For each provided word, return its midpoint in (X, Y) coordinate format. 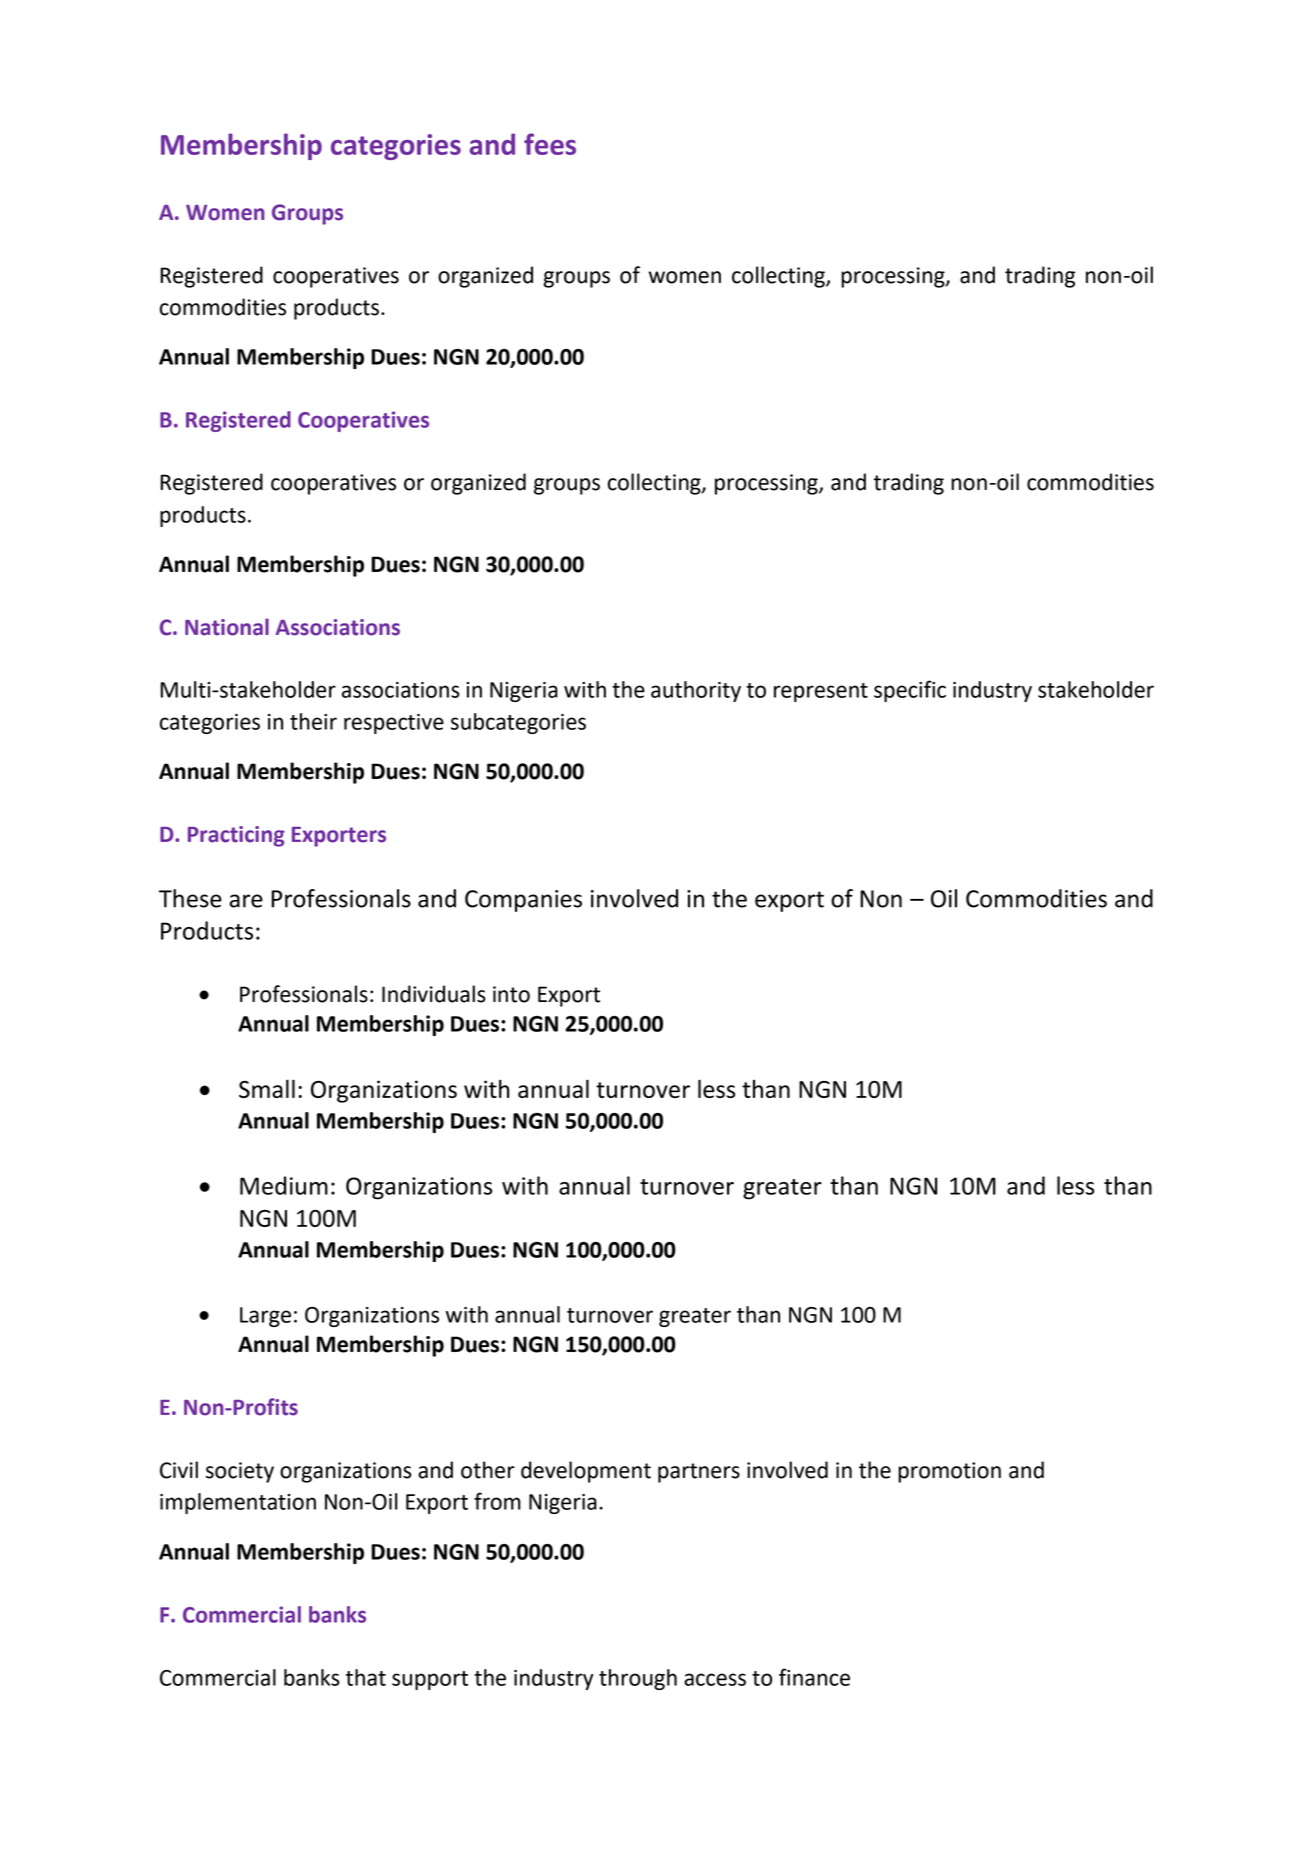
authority (696, 691)
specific (910, 691)
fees (550, 144)
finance (814, 1677)
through (638, 1679)
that (366, 1677)
